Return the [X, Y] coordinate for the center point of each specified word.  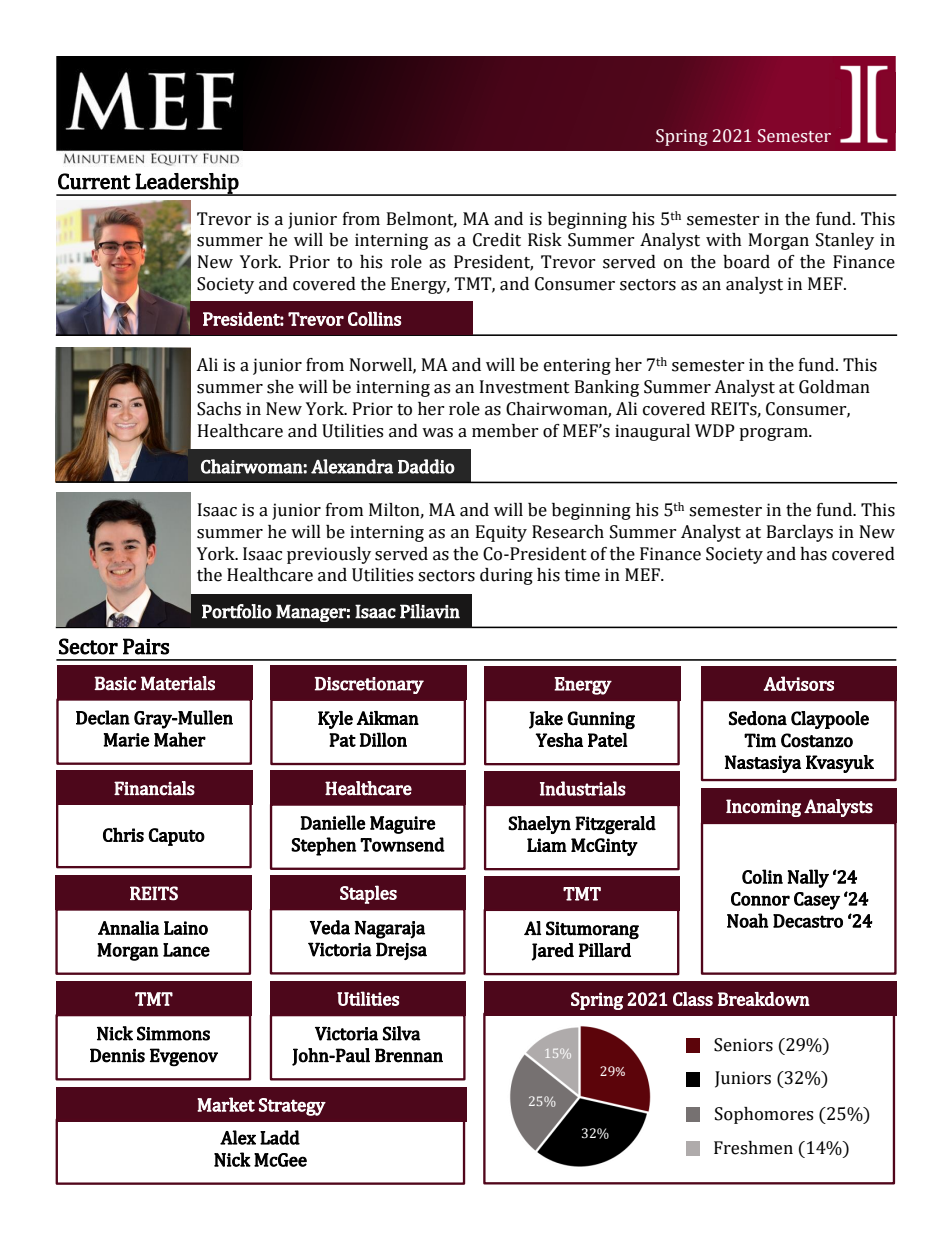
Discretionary [369, 685]
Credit [497, 240]
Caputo [176, 837]
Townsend [402, 844]
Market [226, 1104]
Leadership [187, 184]
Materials [178, 683]
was [437, 433]
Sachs [219, 409]
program [774, 434]
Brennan [409, 1055]
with [724, 240]
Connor [760, 899]
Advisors [799, 683]
